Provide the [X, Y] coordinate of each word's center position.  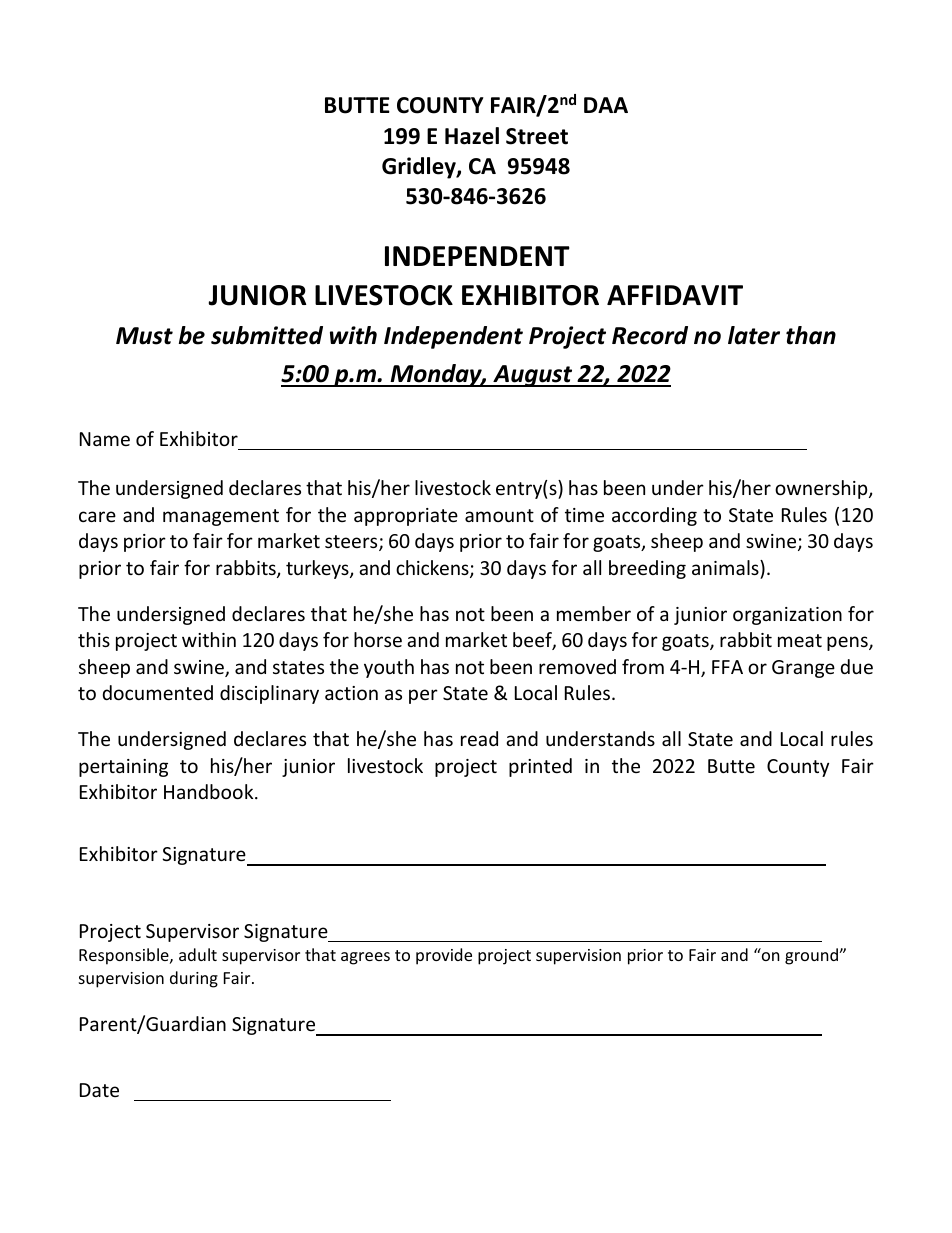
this [94, 639]
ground [812, 956]
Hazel [472, 136]
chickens [433, 569]
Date [99, 1090]
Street [537, 136]
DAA [606, 105]
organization [787, 616]
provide [444, 956]
